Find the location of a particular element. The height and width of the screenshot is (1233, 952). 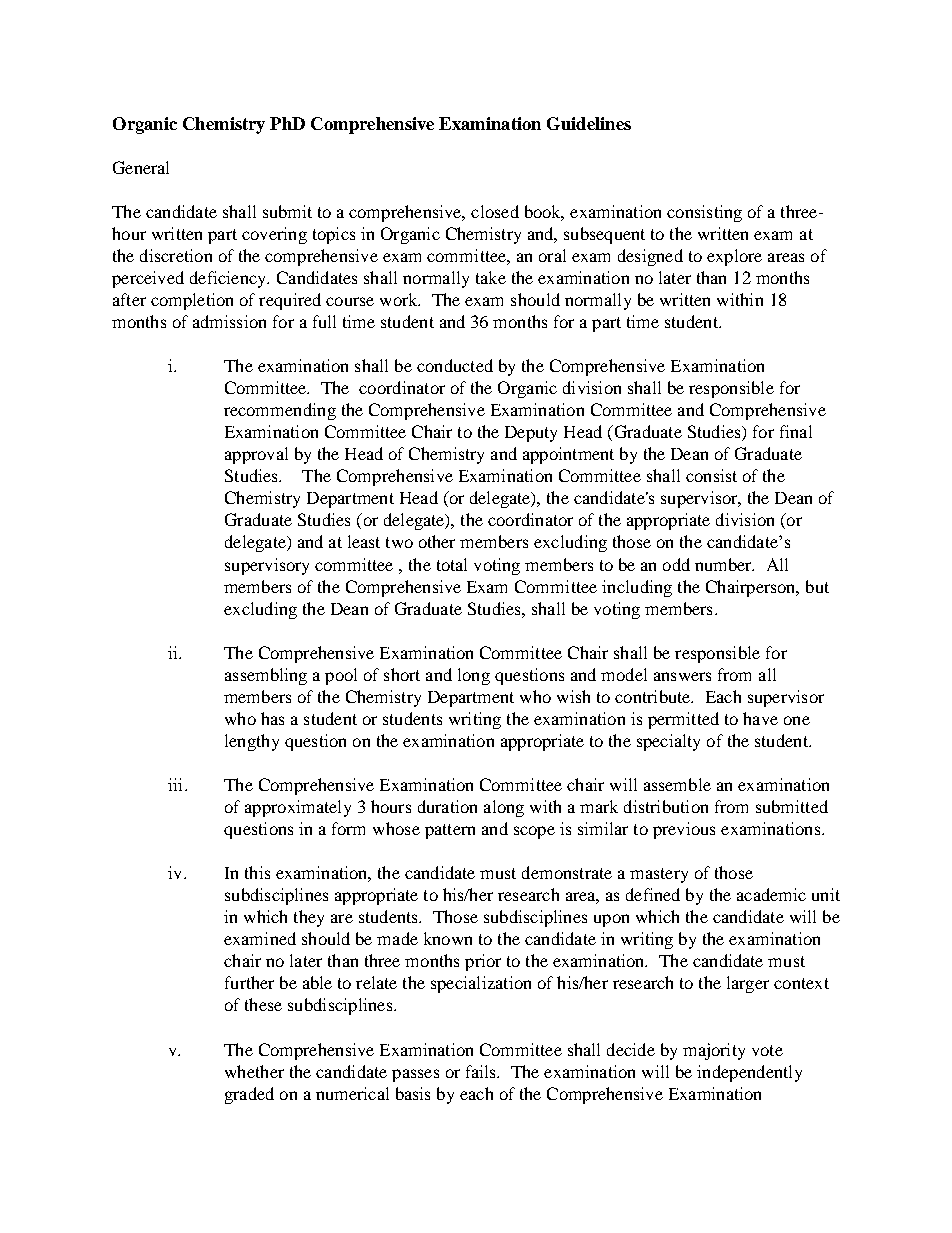

whether is located at coordinates (254, 1071).
